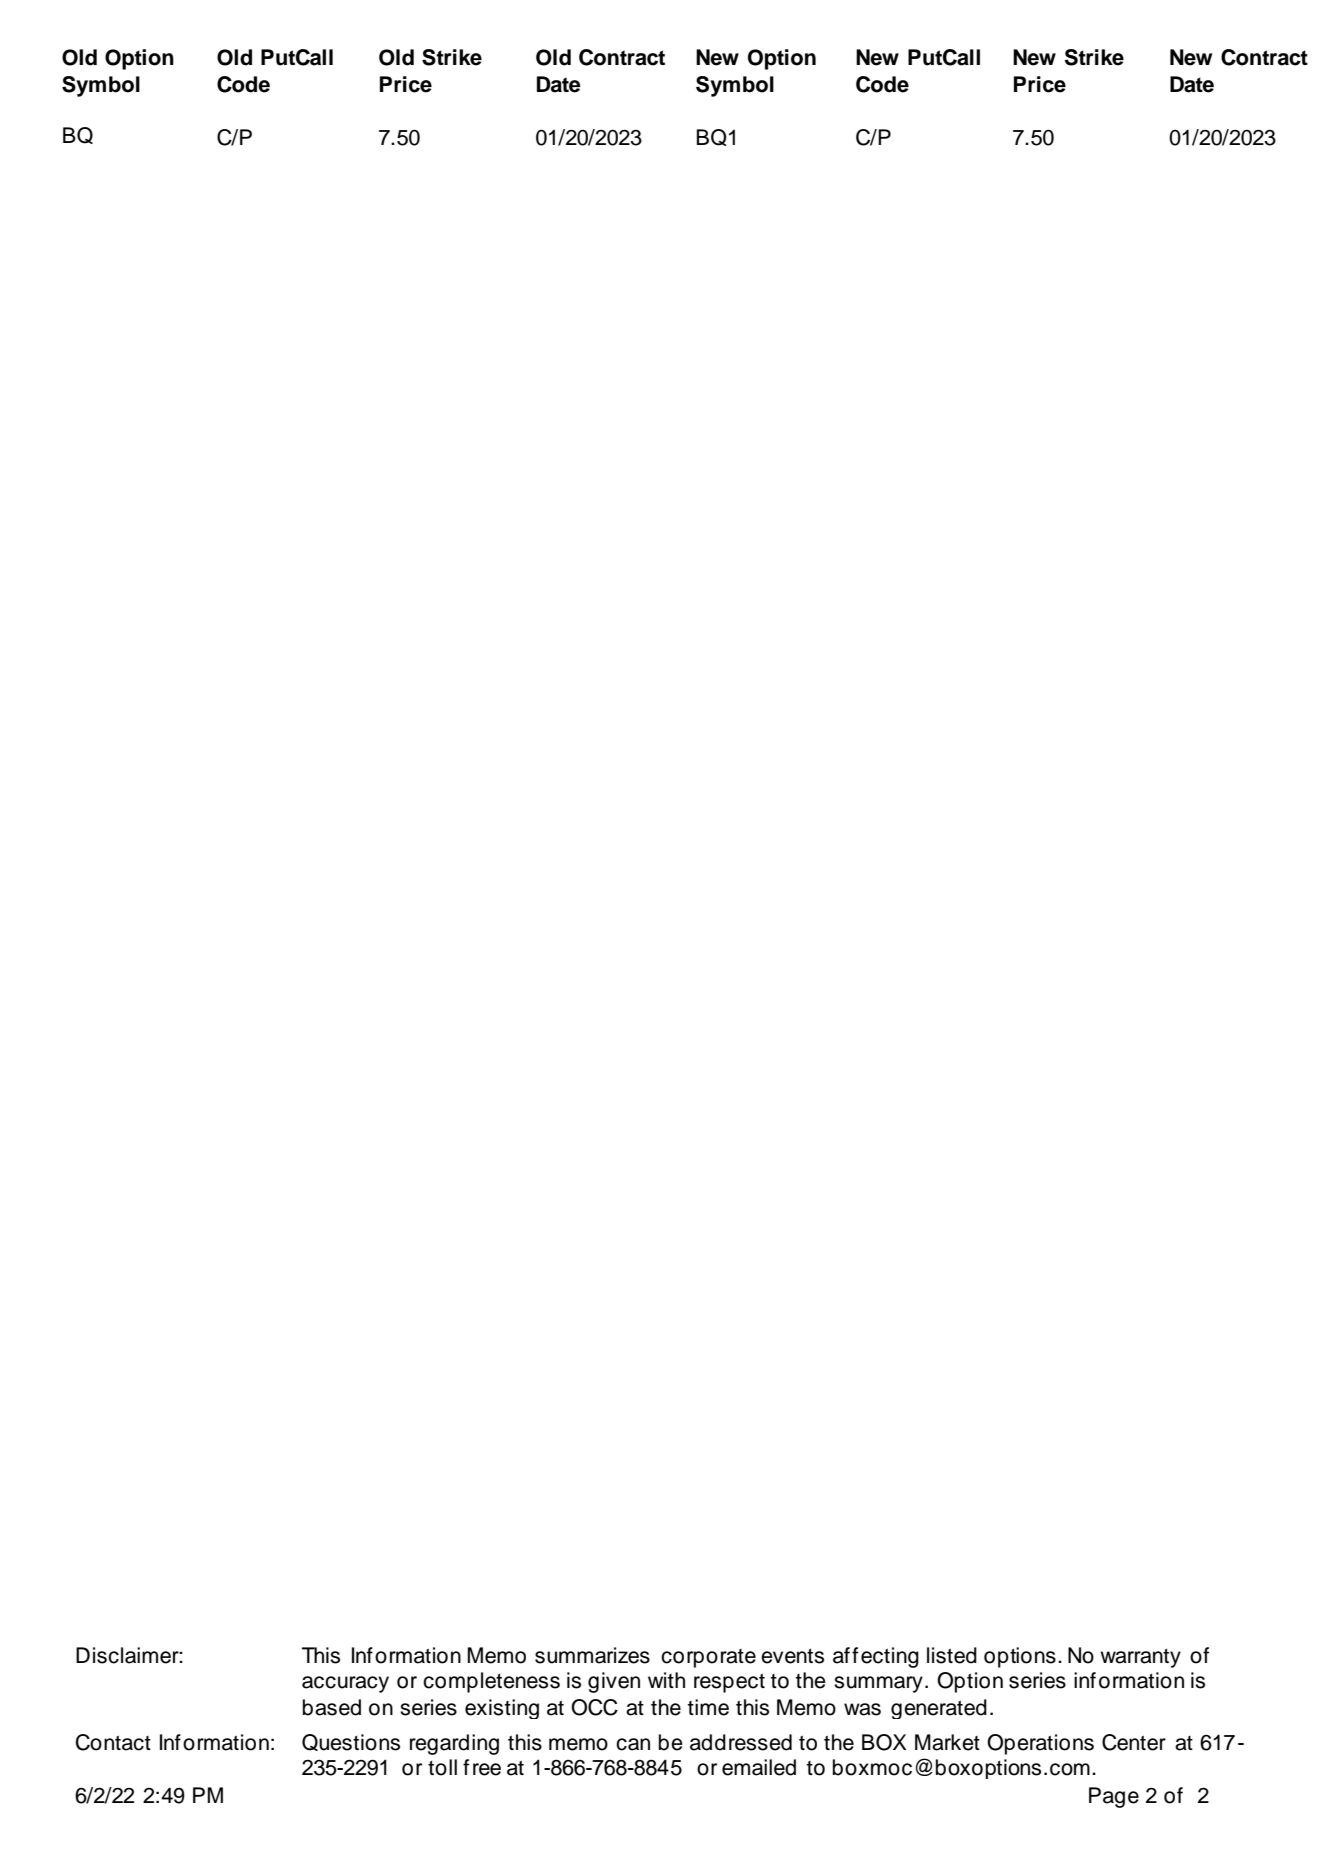  I want to click on corporate, so click(708, 1658).
